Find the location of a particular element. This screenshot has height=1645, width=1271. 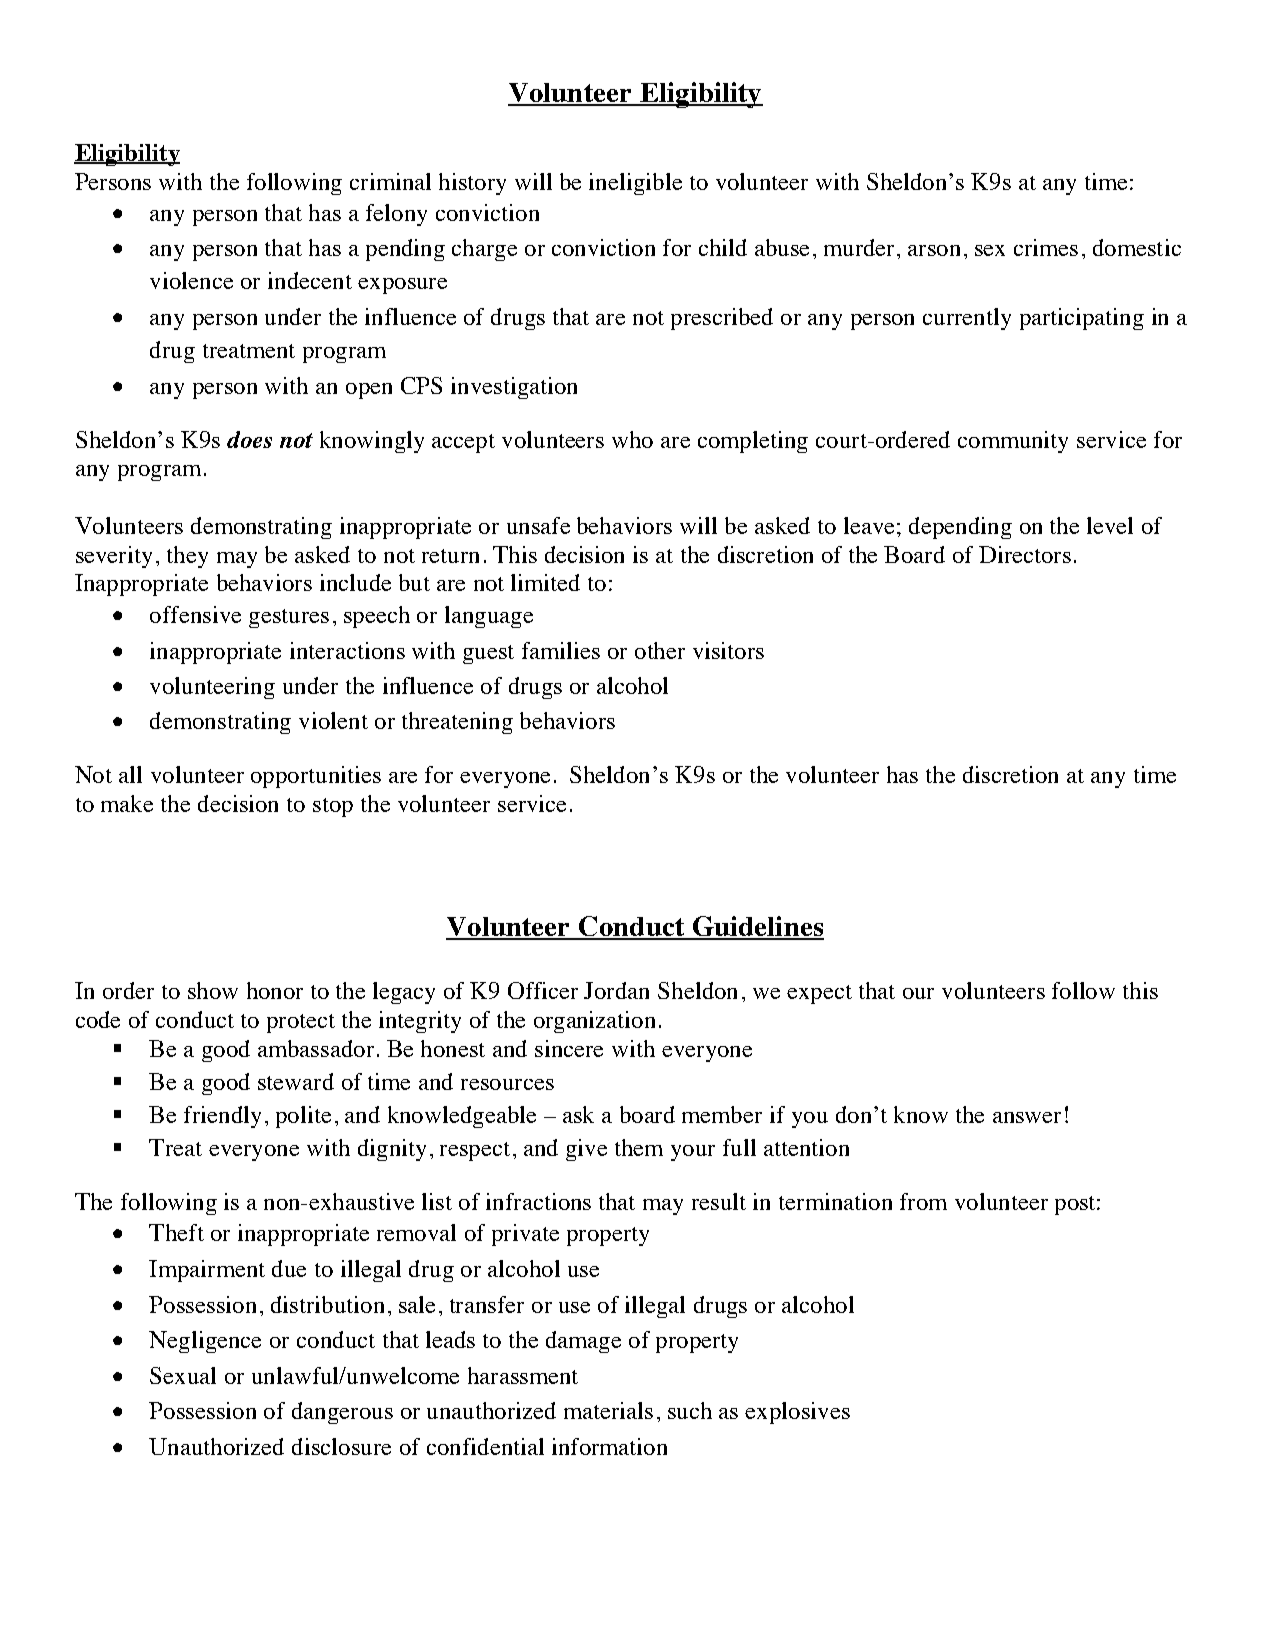

offensive is located at coordinates (195, 614).
